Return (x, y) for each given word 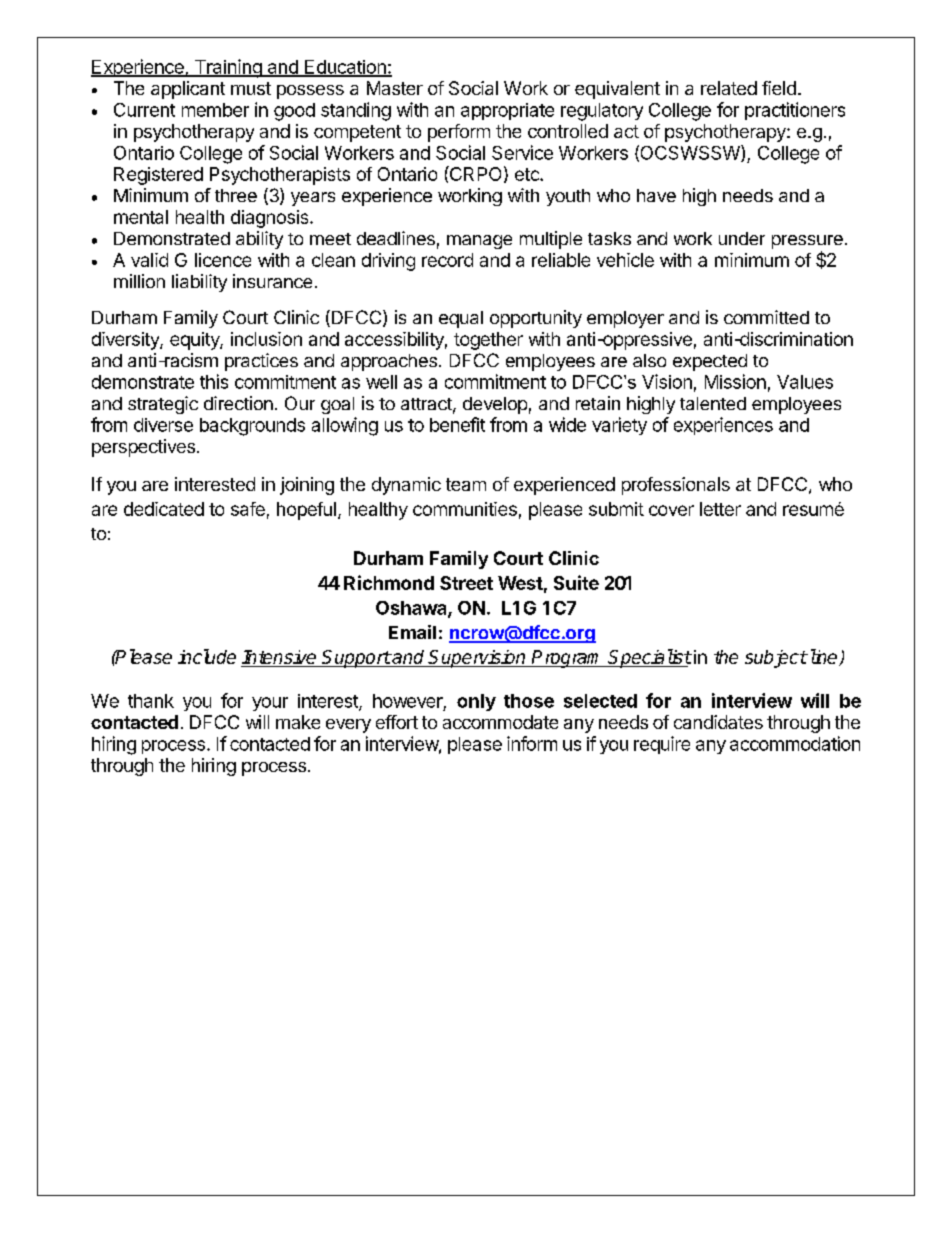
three (236, 195)
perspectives (143, 448)
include (207, 656)
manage (479, 242)
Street (466, 583)
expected (710, 362)
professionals (676, 486)
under (742, 238)
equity (195, 341)
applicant (188, 90)
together (488, 341)
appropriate (507, 111)
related (729, 88)
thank (151, 701)
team (466, 484)
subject (776, 659)
